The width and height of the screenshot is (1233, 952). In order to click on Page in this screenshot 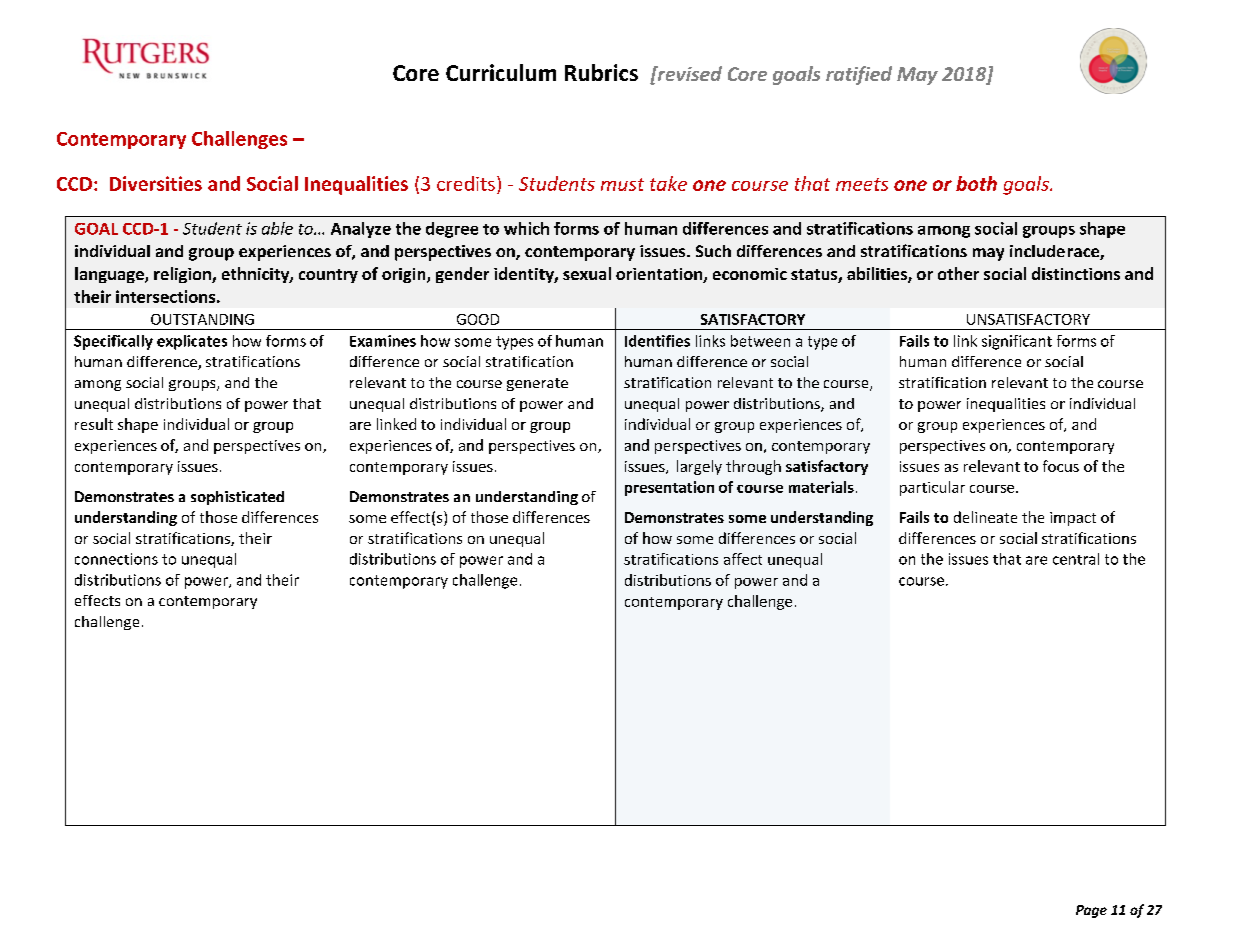, I will do `click(1091, 911)`.
